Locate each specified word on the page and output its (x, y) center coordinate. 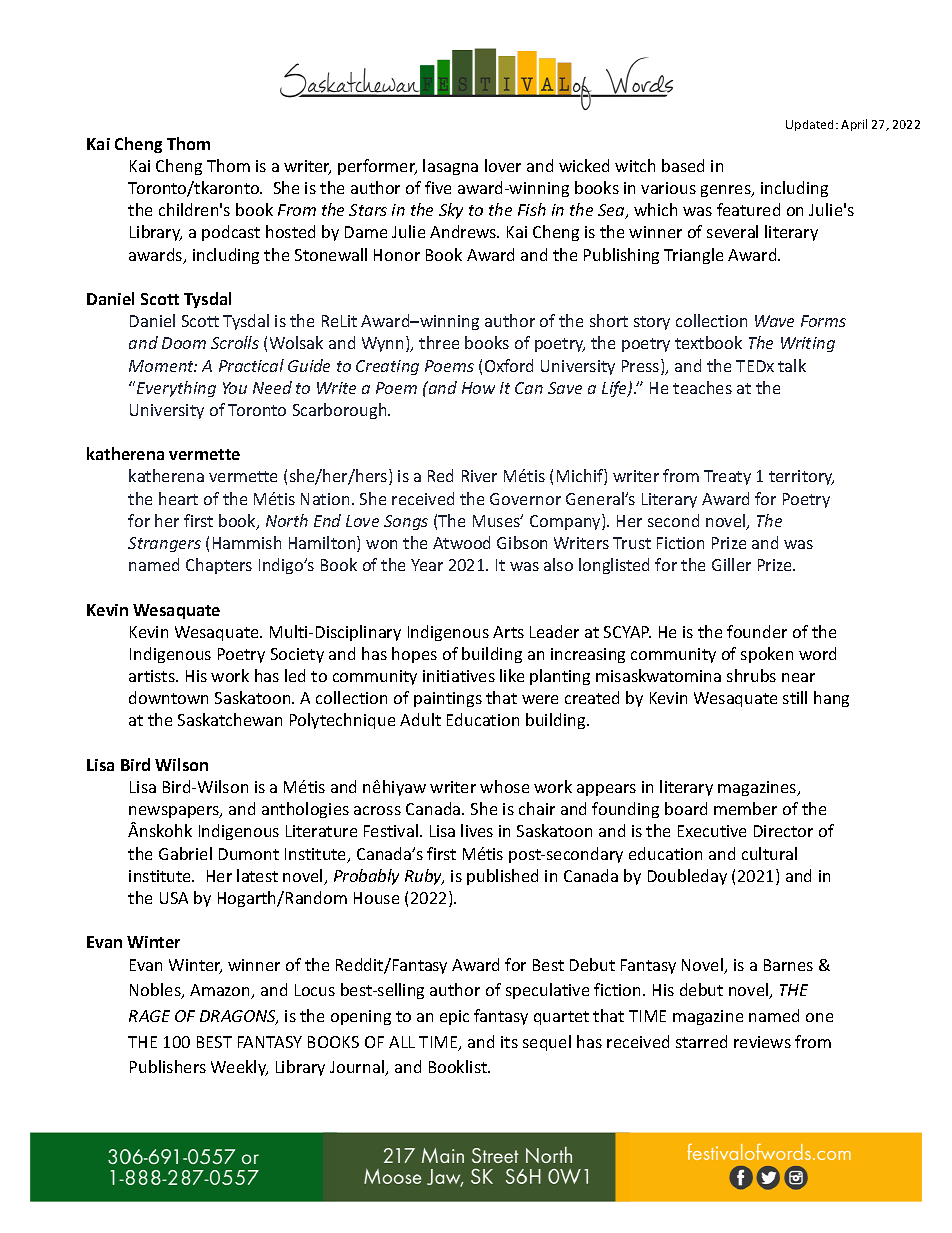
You (235, 388)
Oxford (509, 365)
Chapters (219, 566)
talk (792, 365)
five (438, 187)
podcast (231, 233)
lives (477, 830)
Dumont (249, 854)
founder (757, 631)
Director (783, 831)
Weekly (239, 1068)
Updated (809, 125)
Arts (508, 632)
